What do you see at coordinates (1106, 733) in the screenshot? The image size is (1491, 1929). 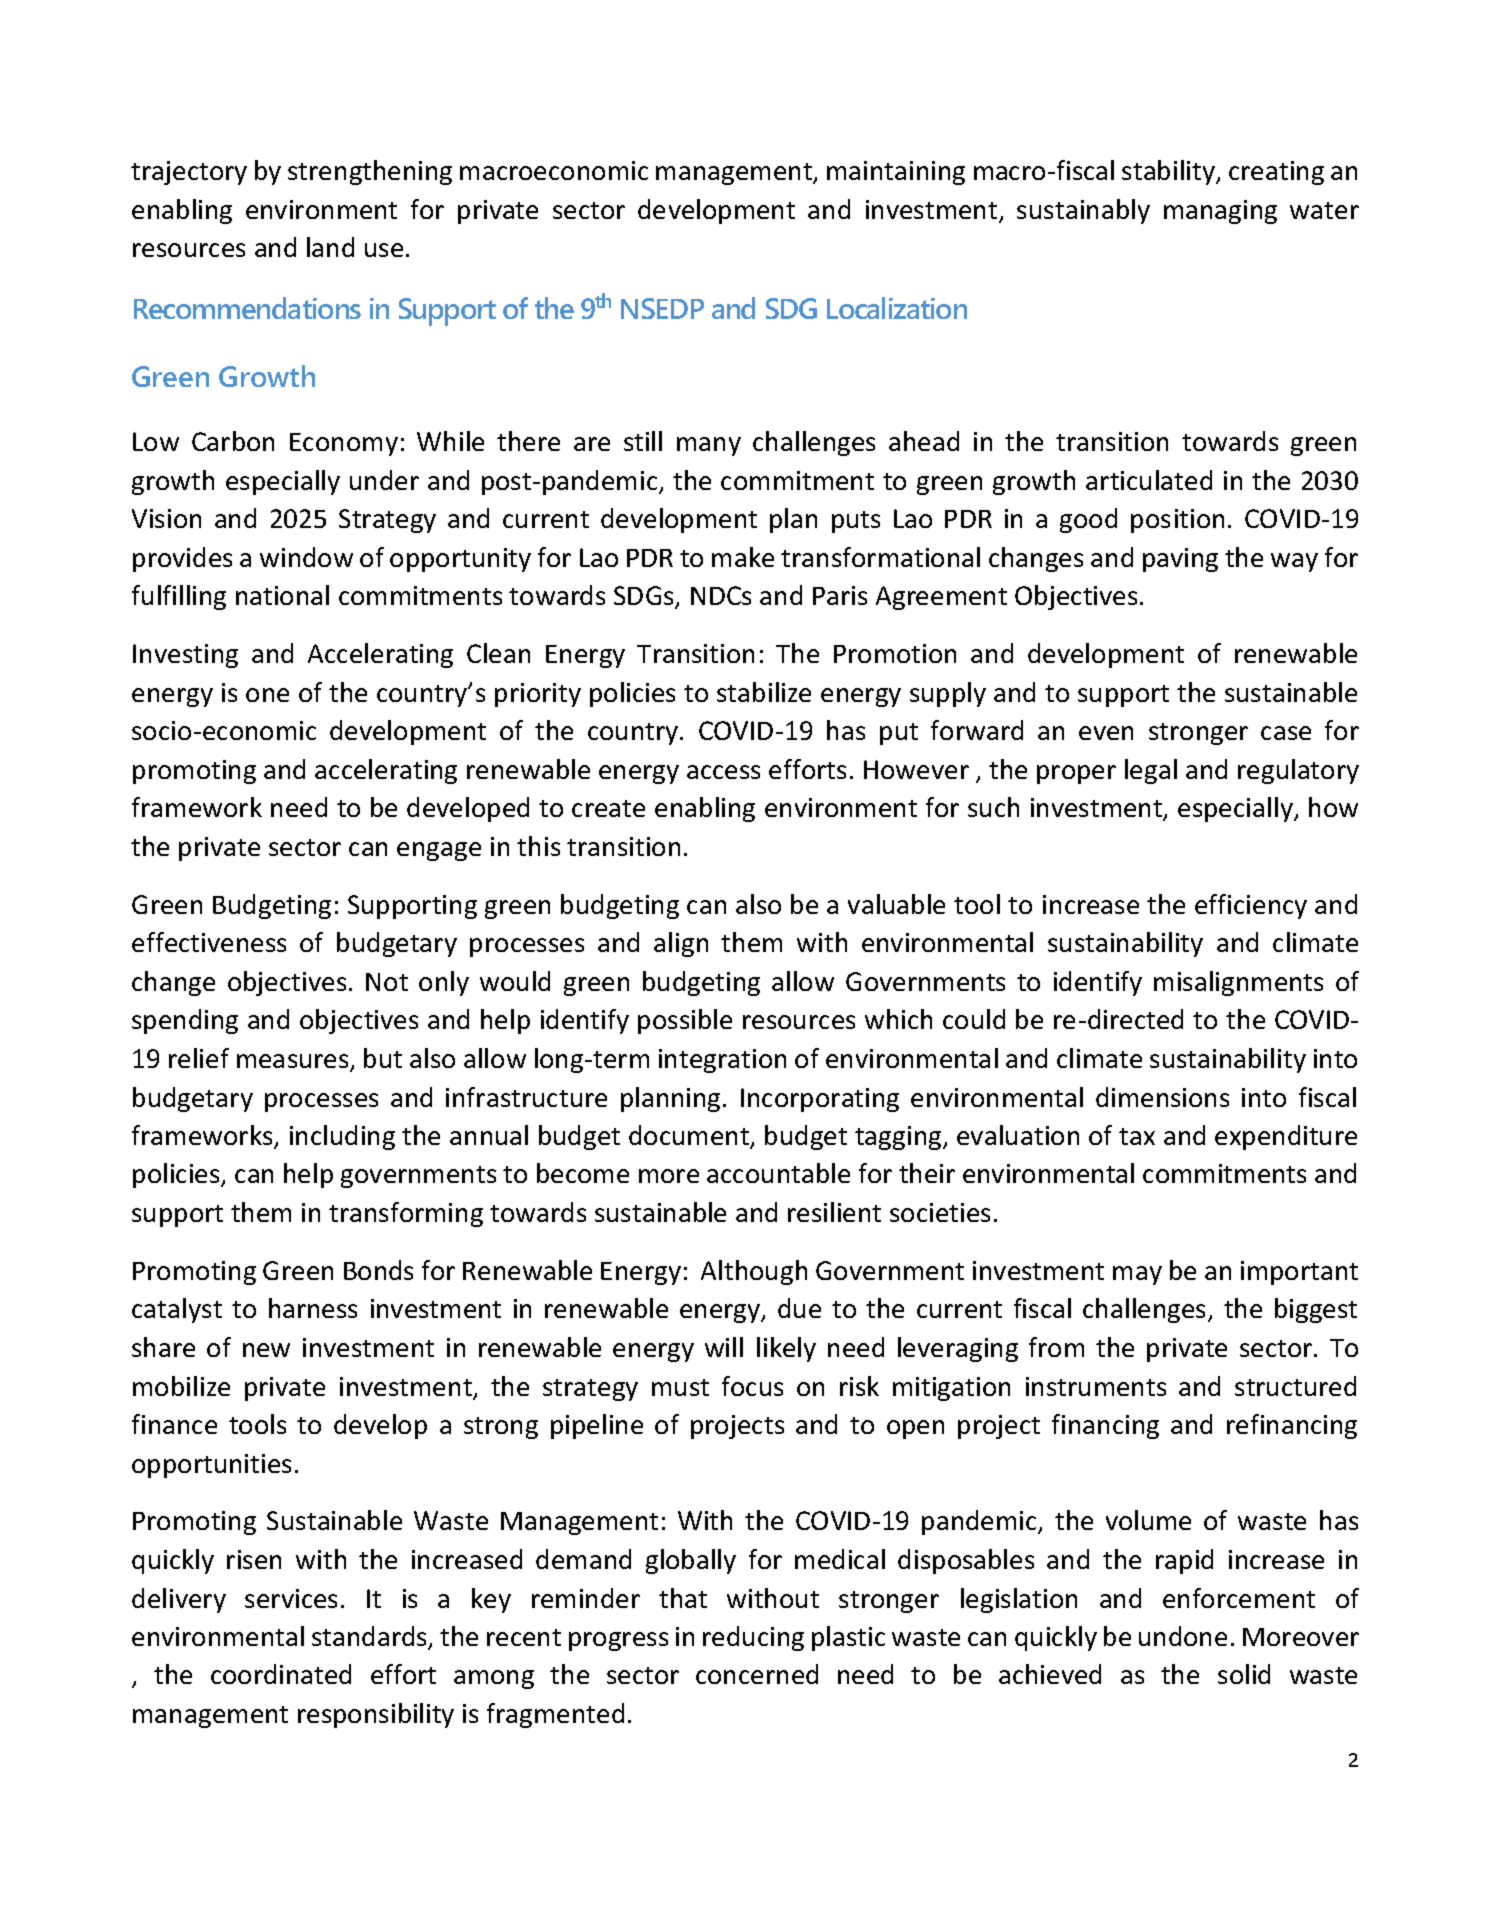 I see `even` at bounding box center [1106, 733].
